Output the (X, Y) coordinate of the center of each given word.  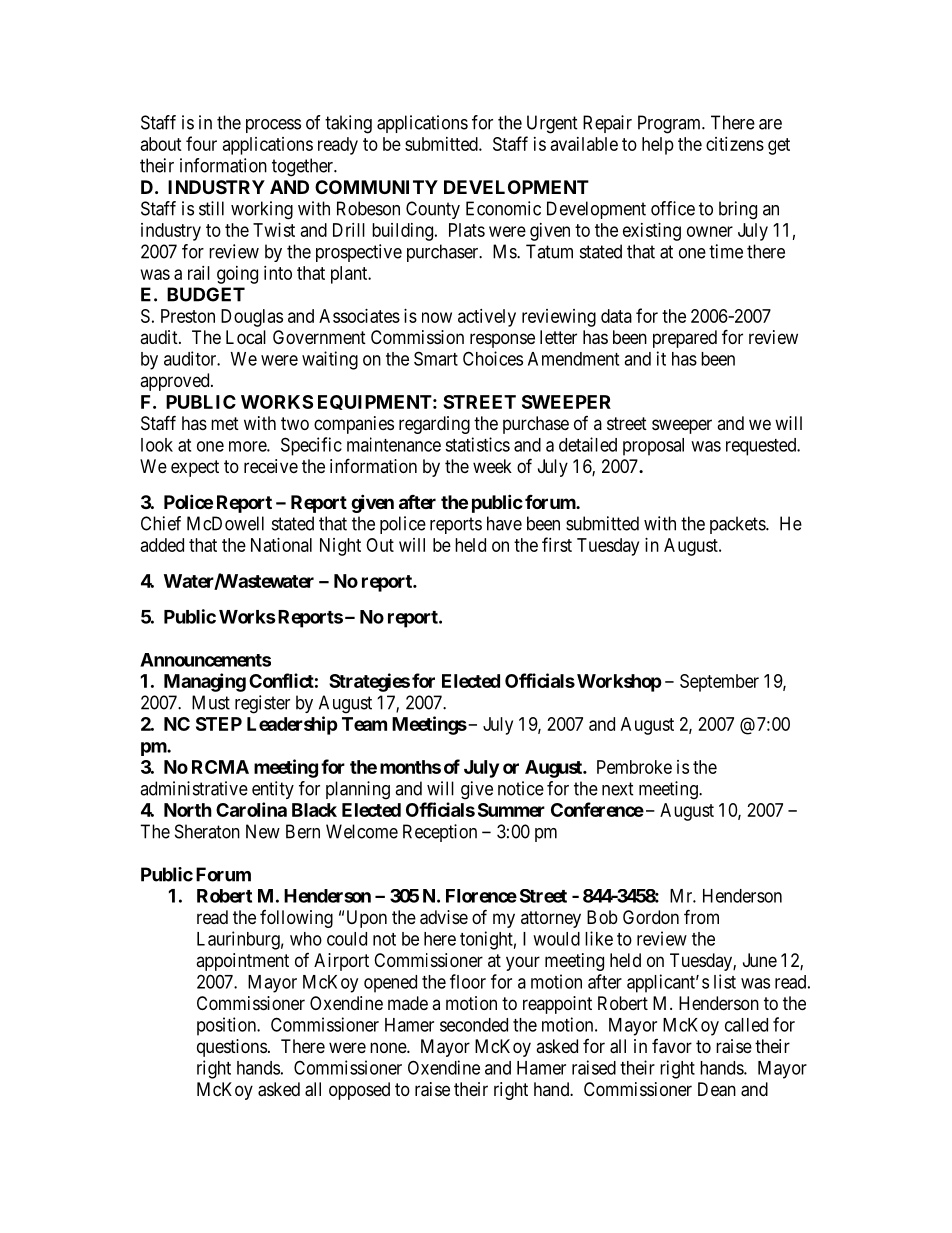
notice (521, 788)
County (433, 210)
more (248, 446)
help (658, 146)
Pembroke (634, 767)
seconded (474, 1025)
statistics (477, 444)
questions (232, 1048)
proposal (653, 447)
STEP (219, 724)
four (201, 143)
